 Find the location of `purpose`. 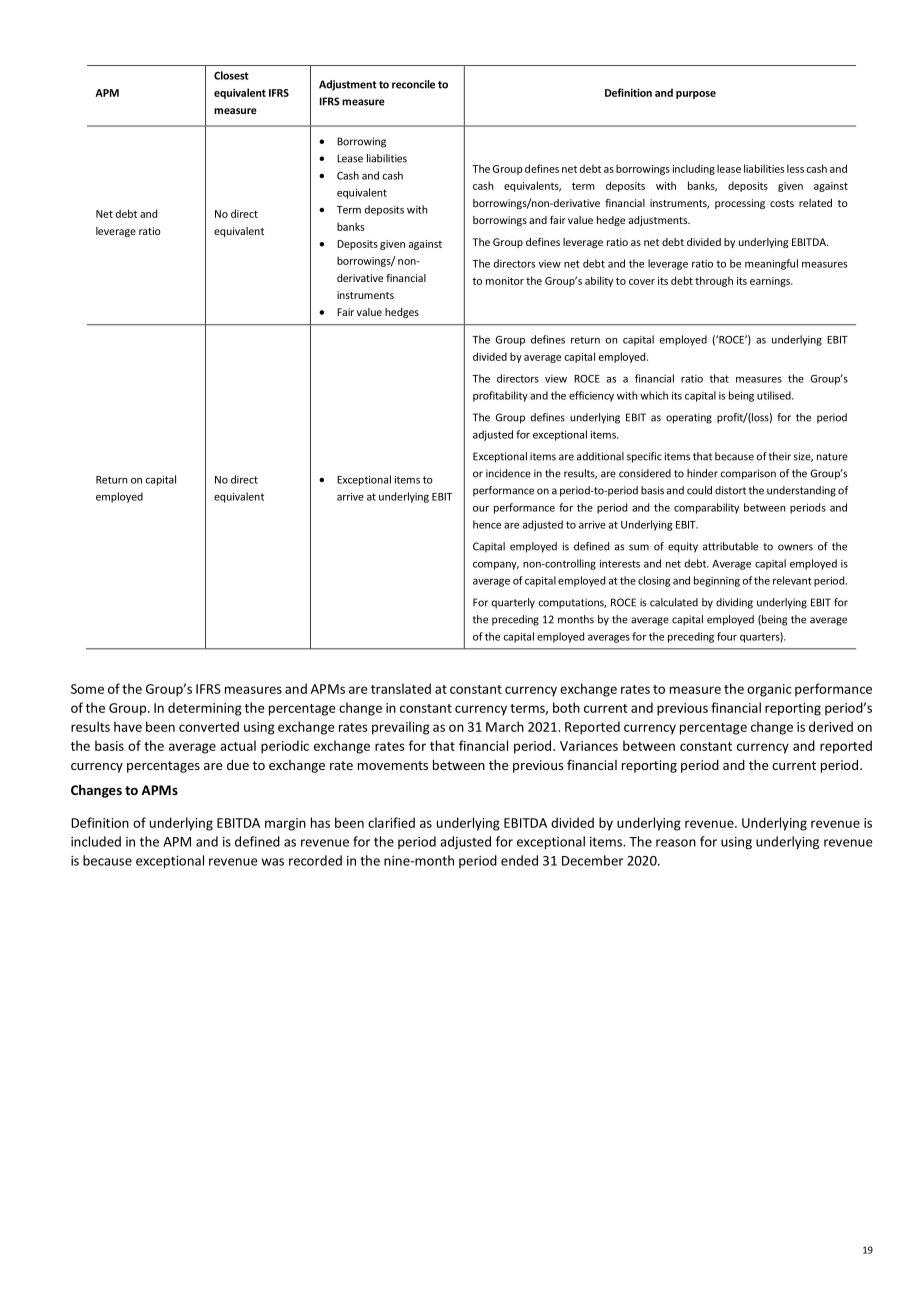

purpose is located at coordinates (696, 95).
